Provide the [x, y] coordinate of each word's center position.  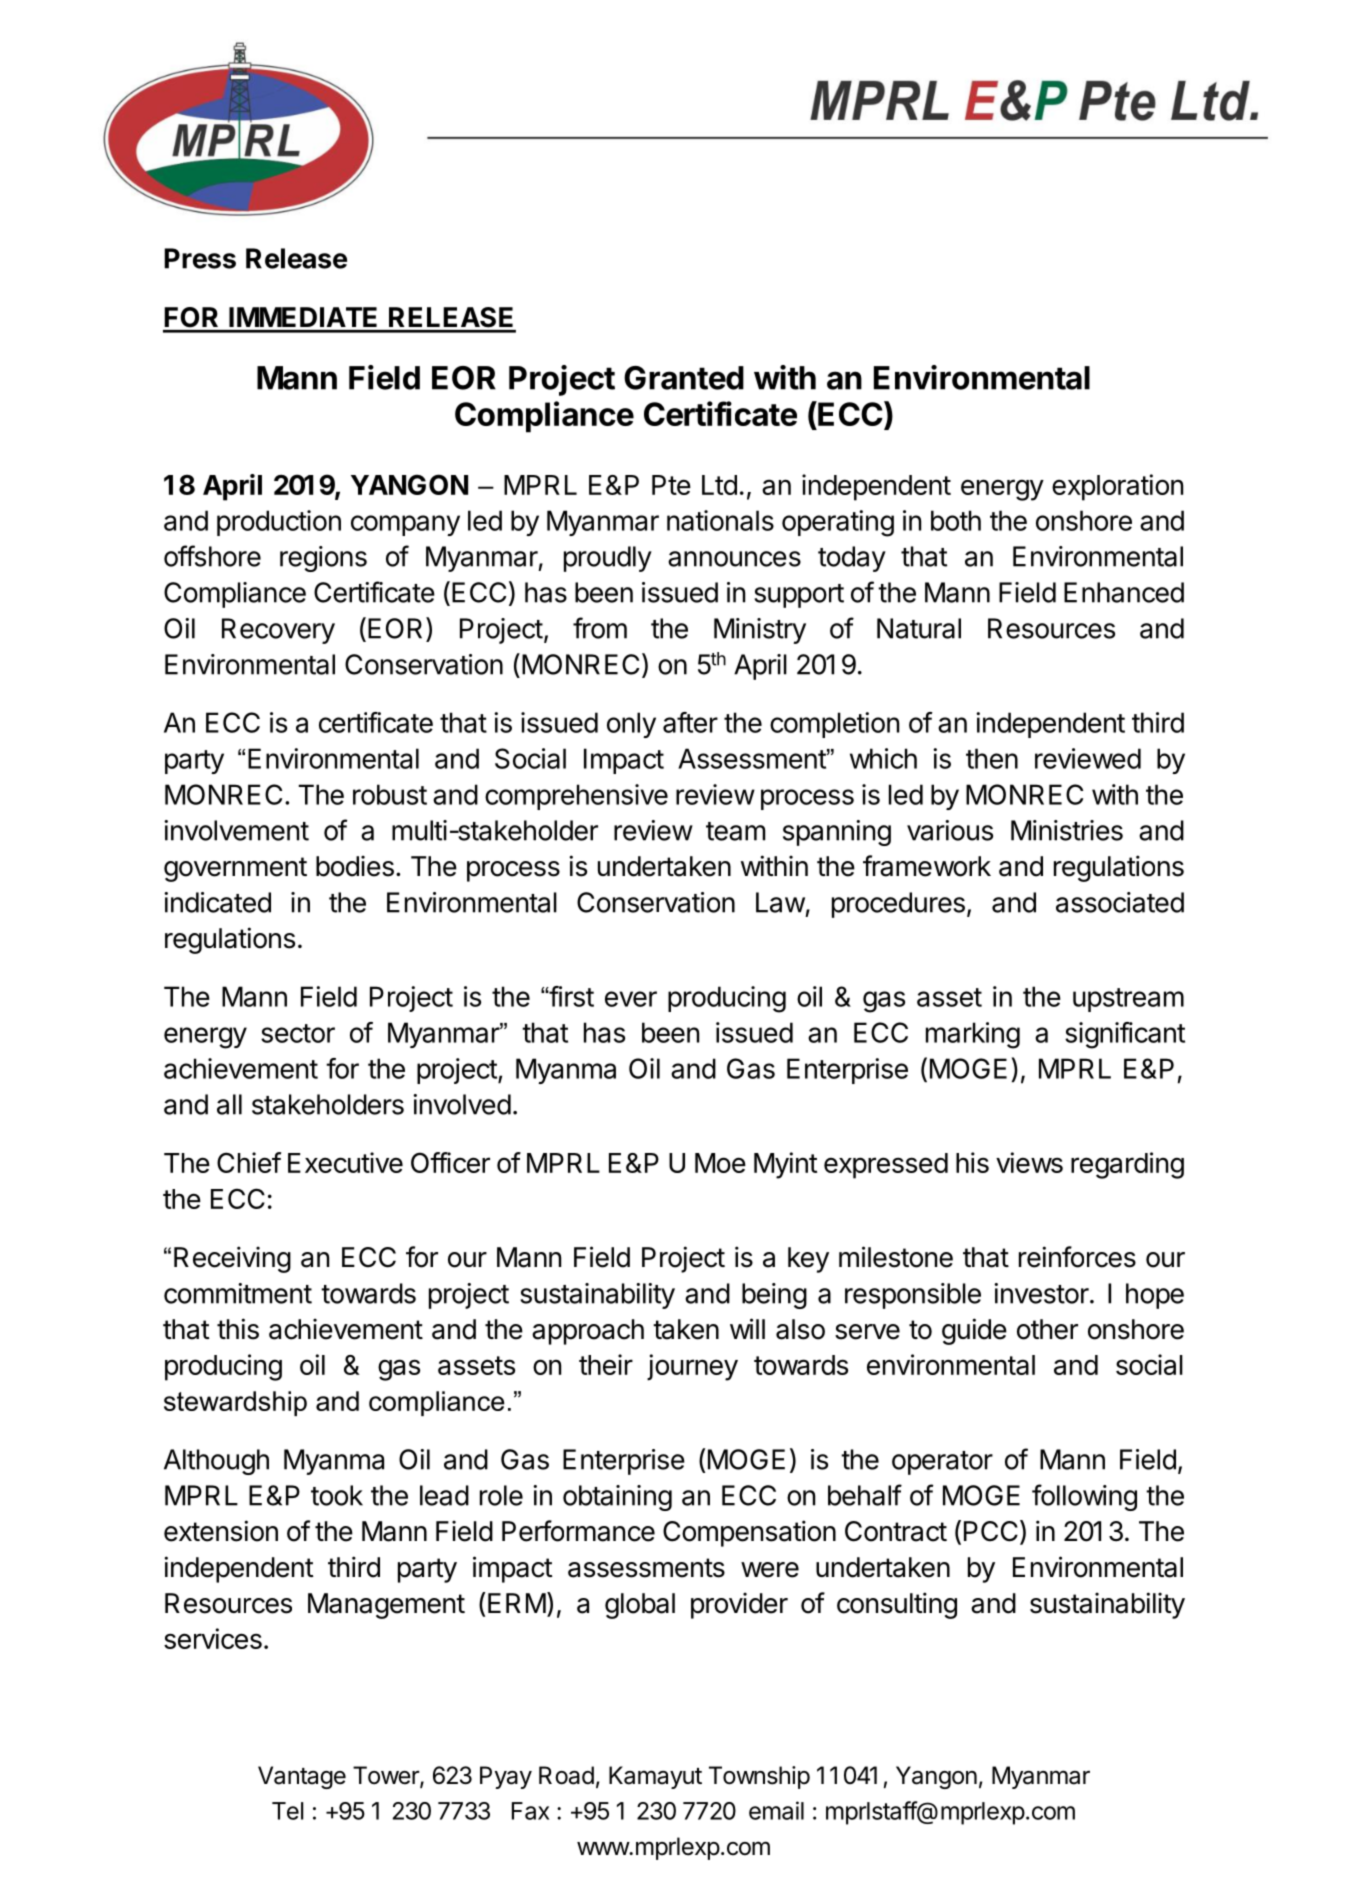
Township [759, 1777]
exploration [1117, 487]
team [735, 831]
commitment [238, 1293]
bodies [355, 866]
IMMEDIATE [303, 317]
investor [1041, 1293]
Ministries [1067, 830]
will [747, 1328]
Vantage [302, 1777]
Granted [684, 378]
